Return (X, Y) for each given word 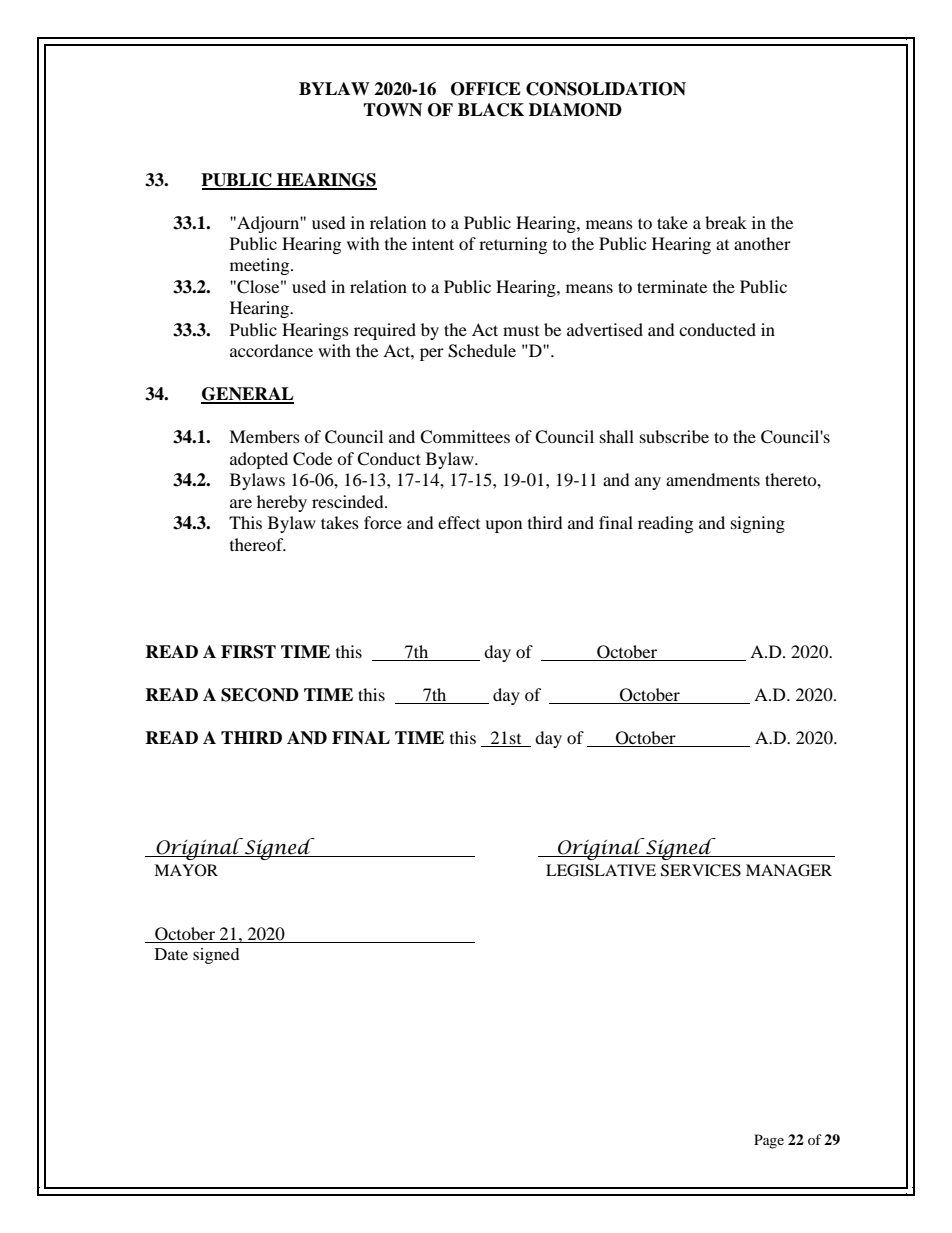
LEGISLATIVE (601, 870)
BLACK (491, 110)
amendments (713, 479)
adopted (259, 460)
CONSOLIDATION (606, 89)
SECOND (260, 695)
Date (171, 954)
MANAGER (789, 870)
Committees (465, 437)
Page (769, 1141)
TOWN (392, 110)
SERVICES (701, 870)
